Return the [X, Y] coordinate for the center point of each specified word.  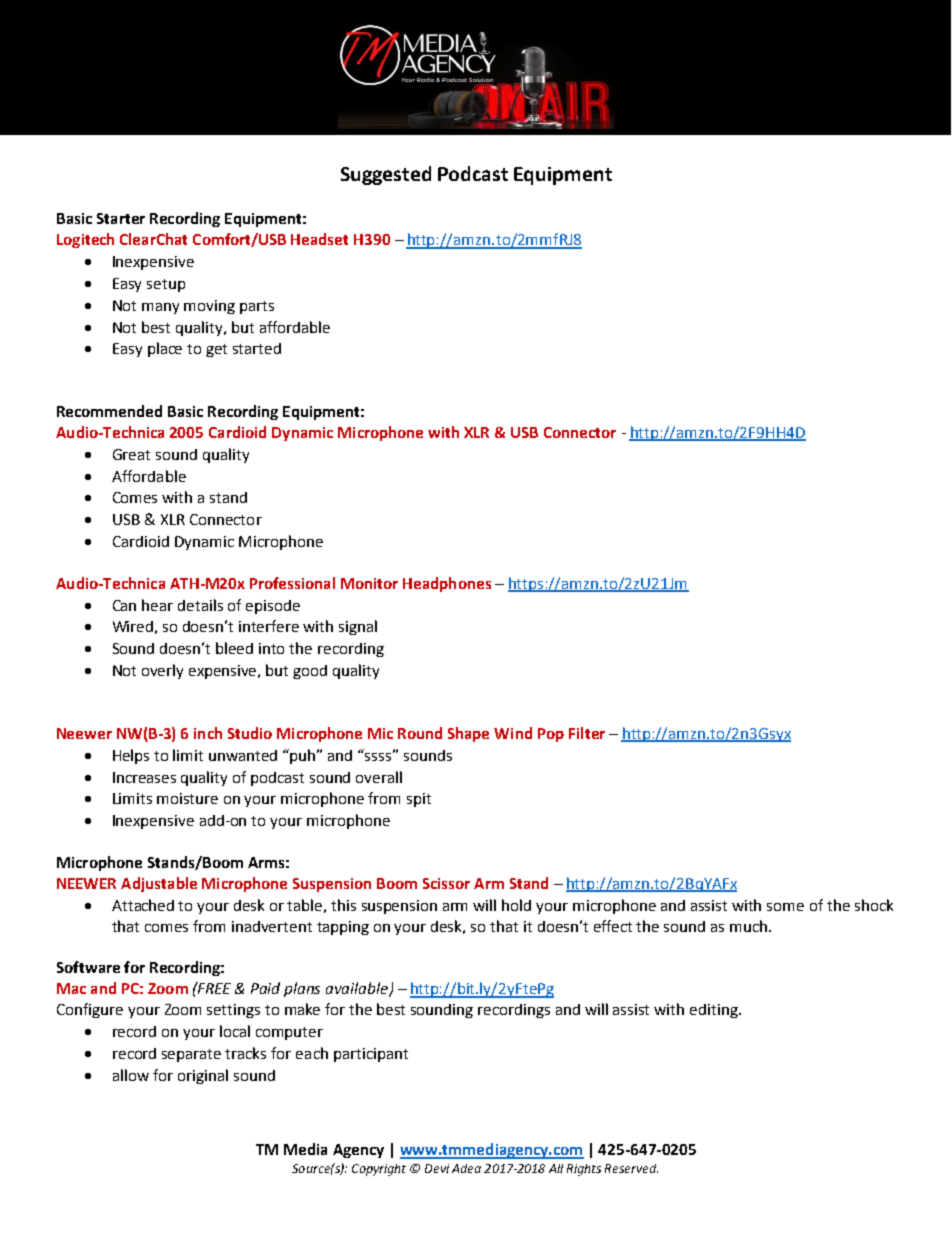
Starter [121, 218]
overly [162, 671]
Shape [468, 734]
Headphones [447, 584]
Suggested [386, 175]
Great [131, 454]
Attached [143, 905]
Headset [319, 239]
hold [516, 905]
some [785, 907]
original [203, 1076]
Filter [587, 733]
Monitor [369, 583]
